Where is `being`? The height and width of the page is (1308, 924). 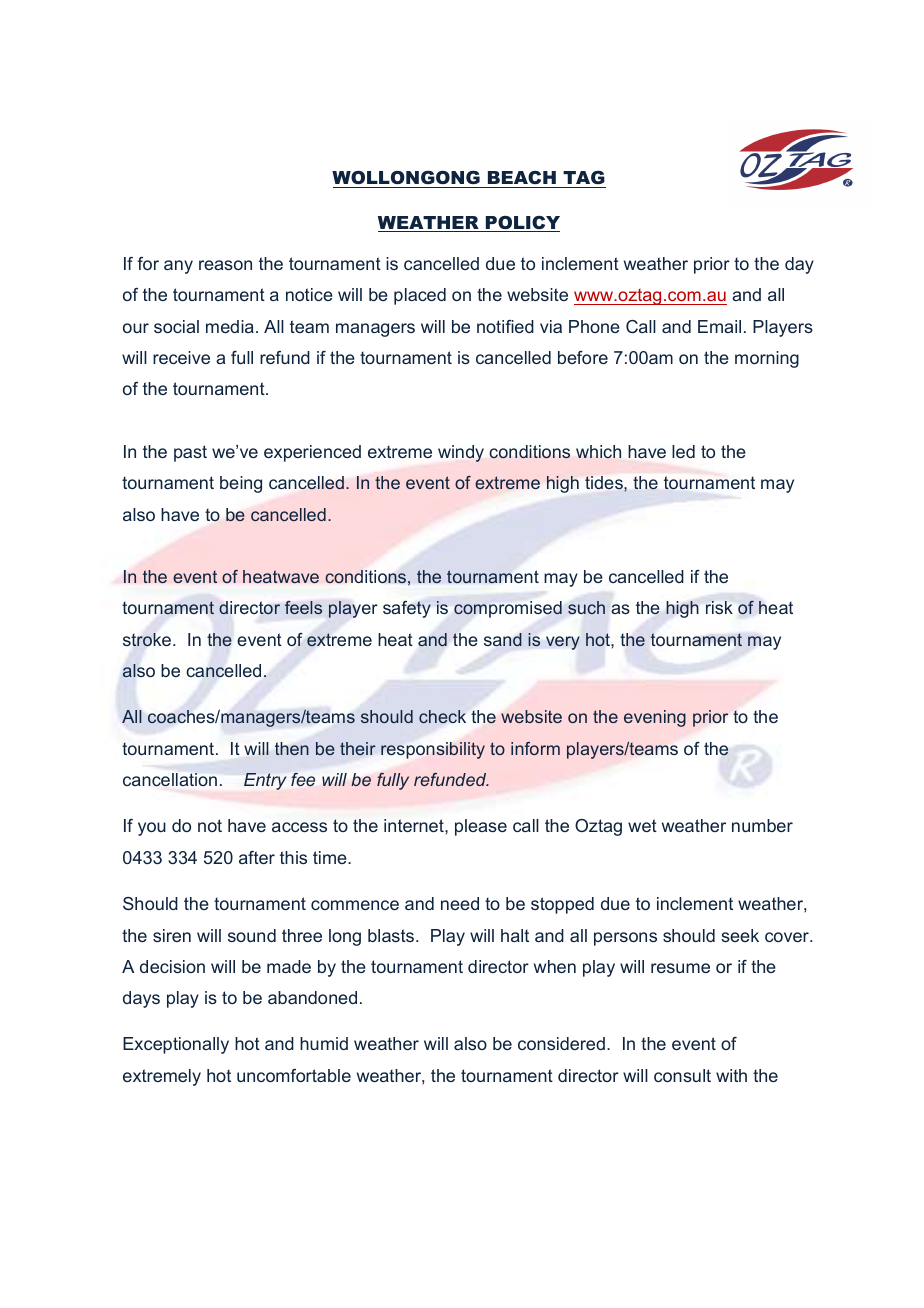
being is located at coordinates (241, 484).
